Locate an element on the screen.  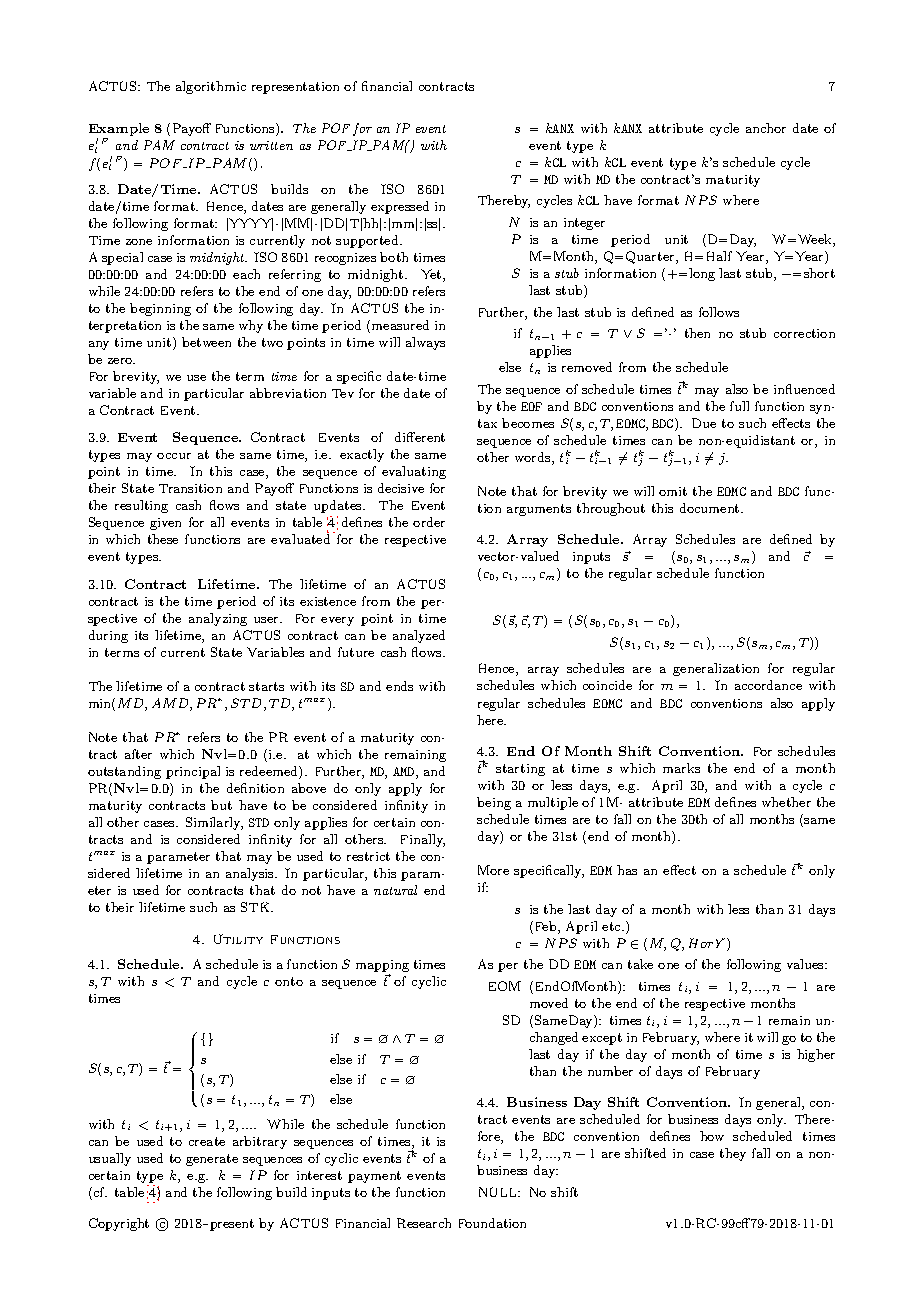
document is located at coordinates (711, 508).
